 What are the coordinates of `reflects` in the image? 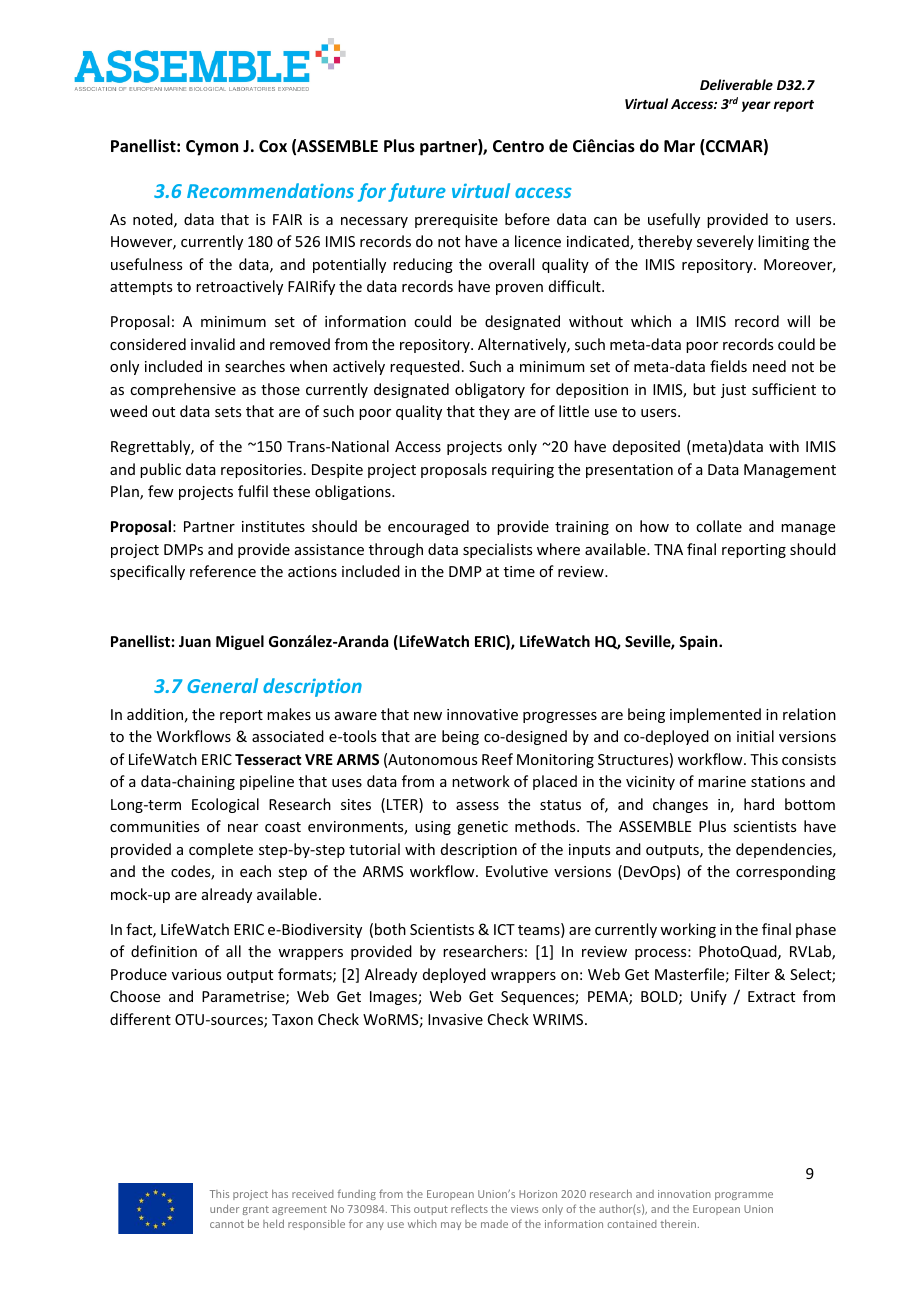 It's located at (469, 1208).
